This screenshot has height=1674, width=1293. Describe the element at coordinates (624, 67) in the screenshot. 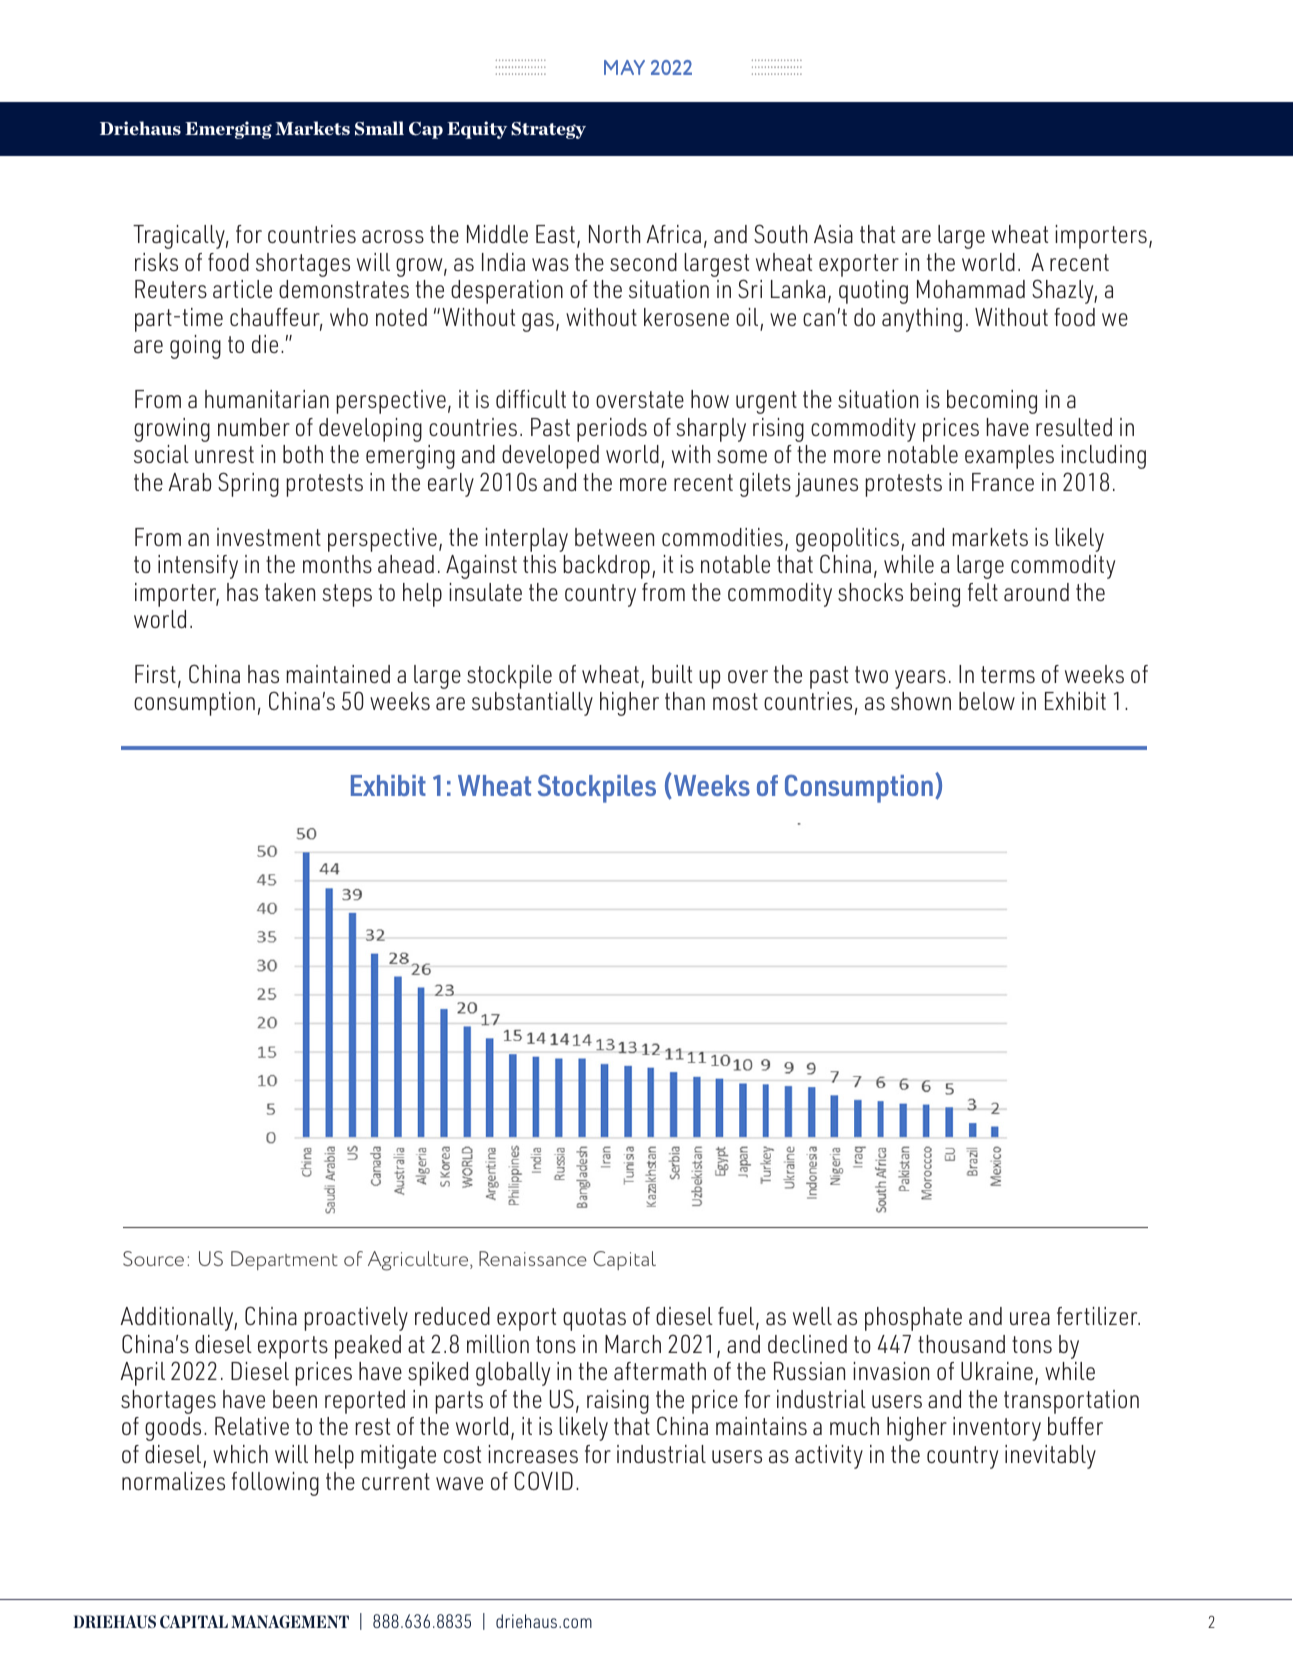

I see `MAY` at that location.
